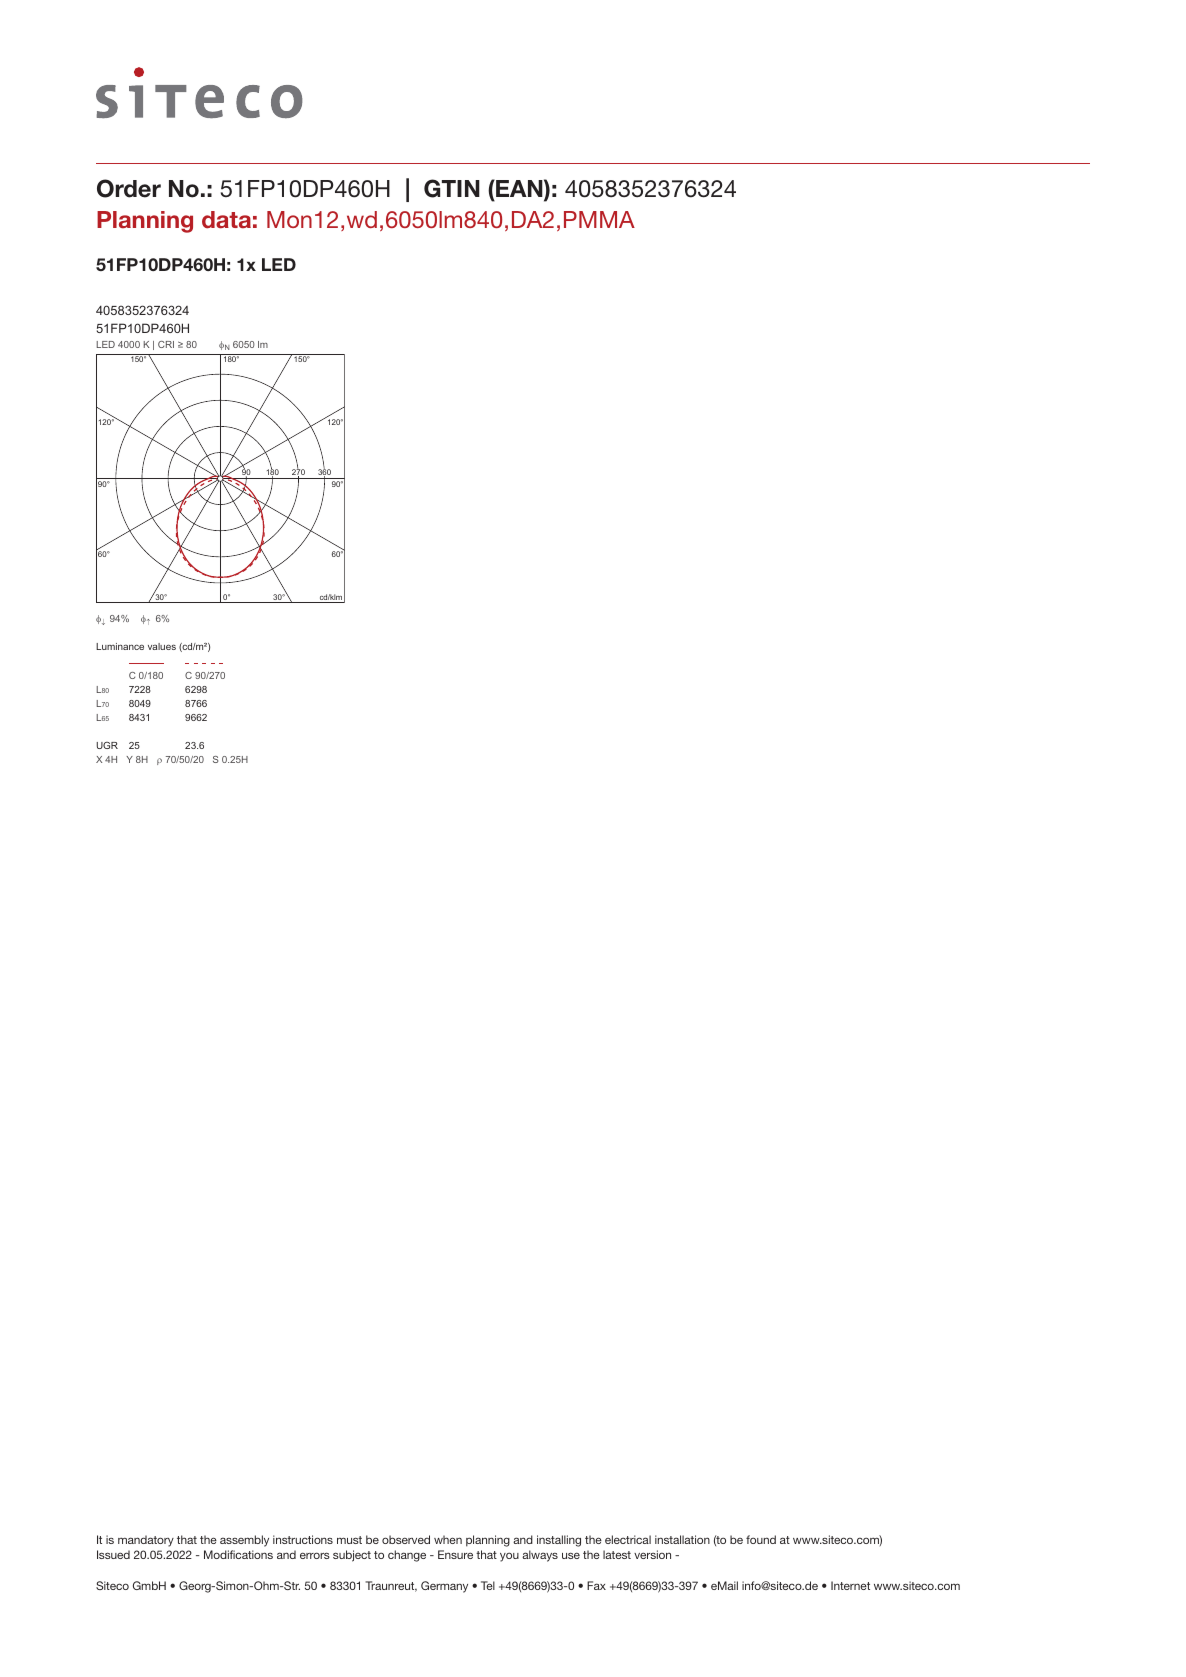 The height and width of the image is (1677, 1186). What do you see at coordinates (850, 1585) in the image?
I see `Internet` at bounding box center [850, 1585].
